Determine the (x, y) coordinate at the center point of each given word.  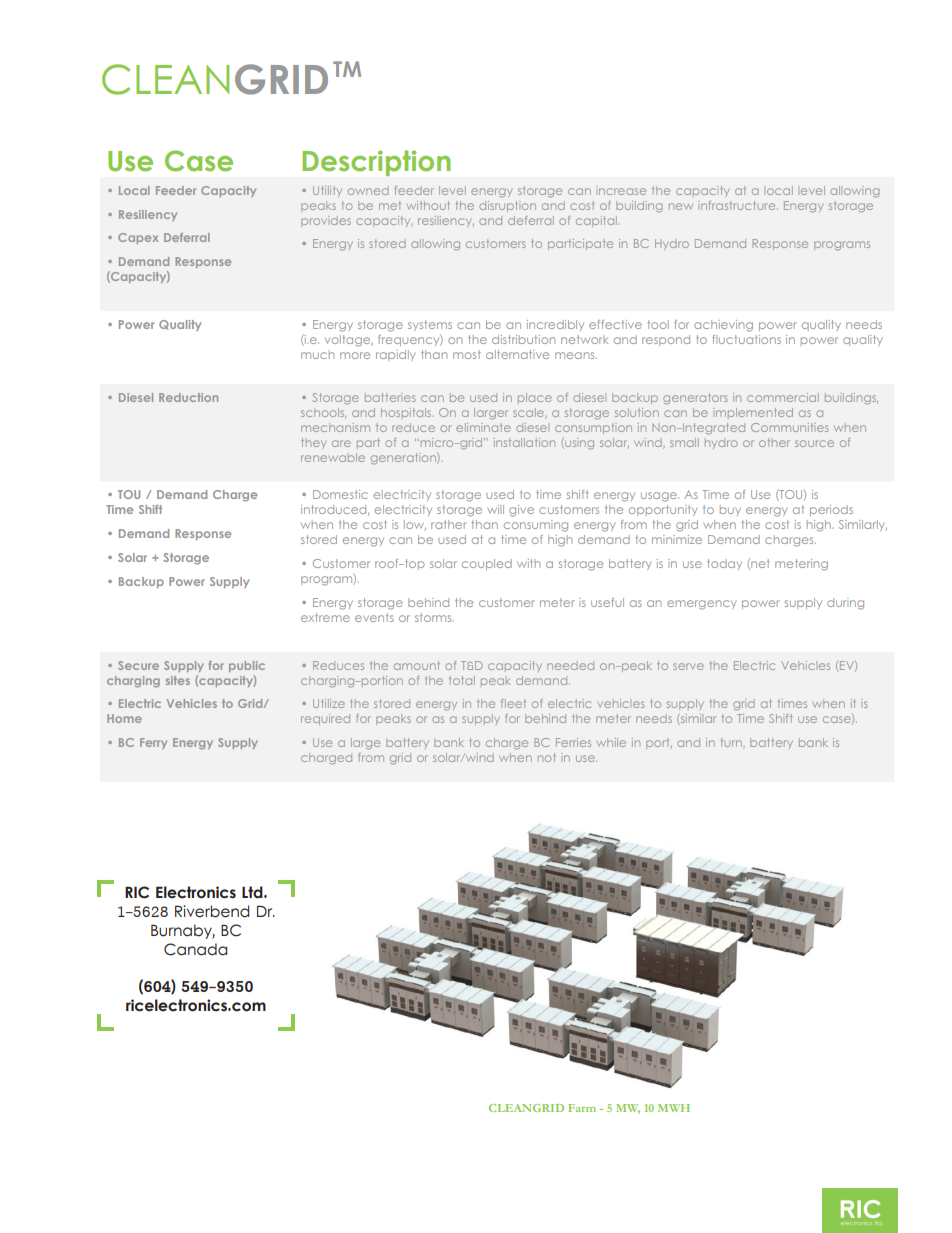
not (547, 757)
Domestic (340, 494)
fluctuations (746, 339)
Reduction (188, 397)
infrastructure (738, 205)
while (611, 742)
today (724, 564)
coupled (487, 564)
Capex (138, 238)
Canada (195, 949)
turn (732, 743)
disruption (507, 206)
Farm (582, 1108)
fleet (513, 703)
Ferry (153, 743)
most (467, 354)
